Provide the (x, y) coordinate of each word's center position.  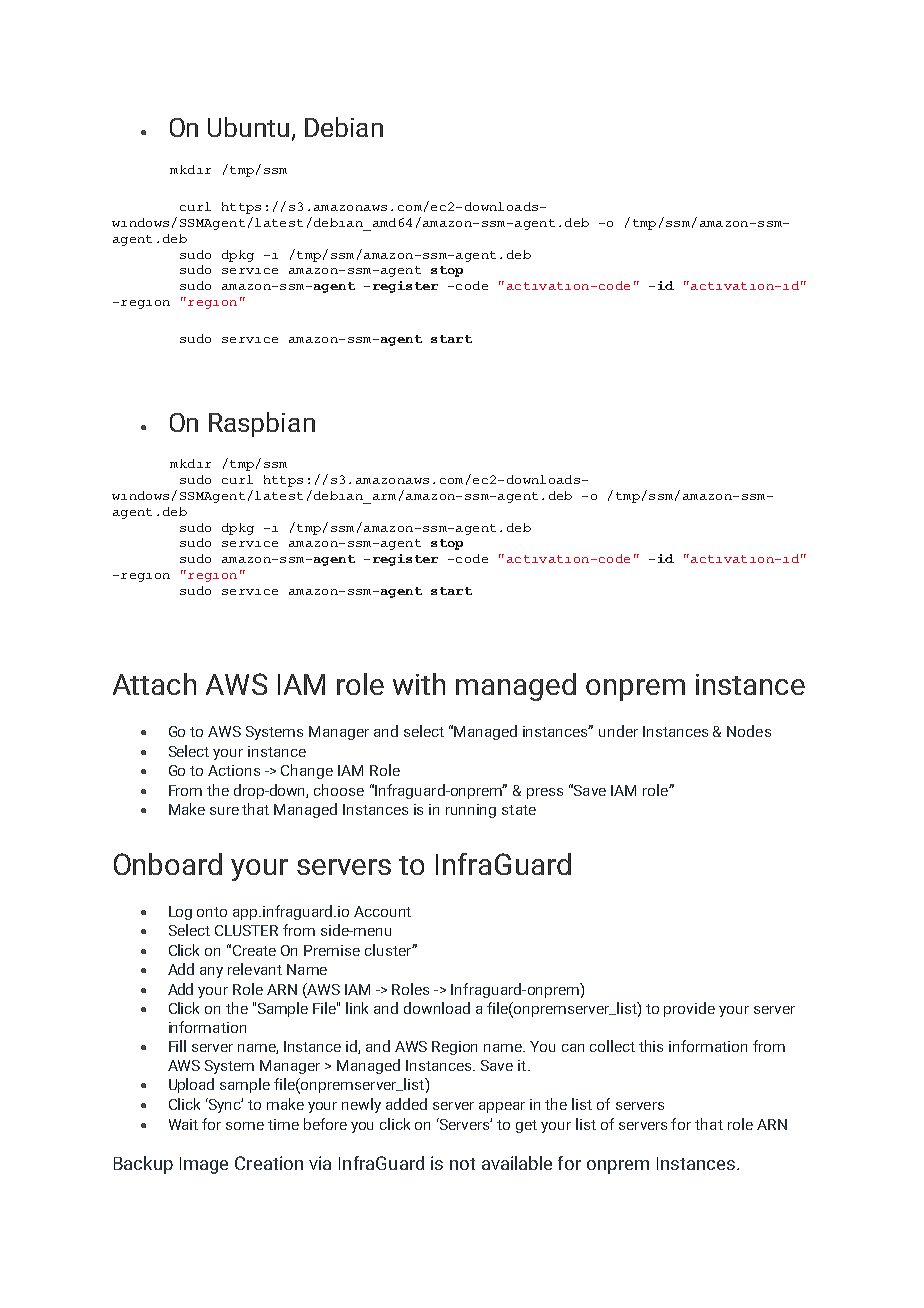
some (245, 1126)
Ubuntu (248, 127)
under (618, 731)
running (471, 811)
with (419, 684)
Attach (154, 684)
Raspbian (262, 424)
